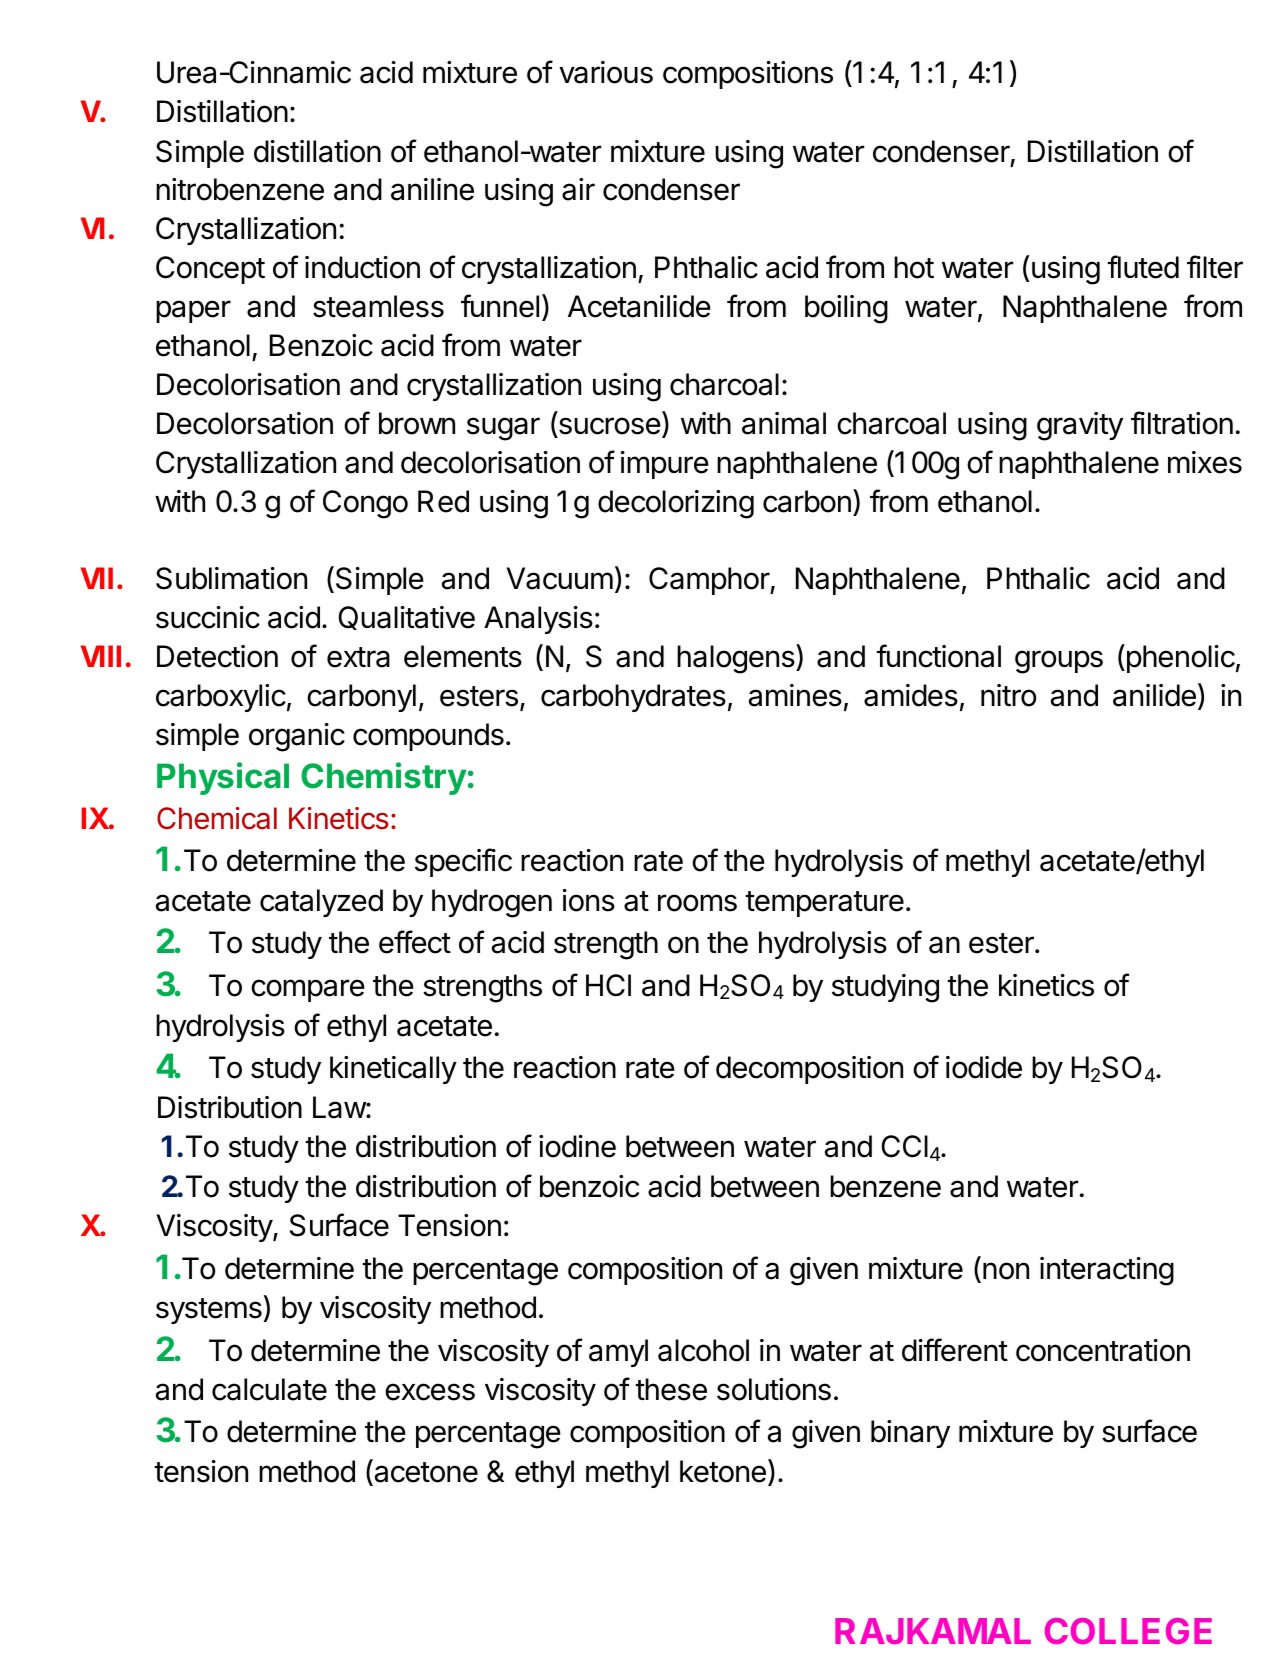 The image size is (1285, 1663). What do you see at coordinates (269, 1389) in the document?
I see `calculate` at bounding box center [269, 1389].
